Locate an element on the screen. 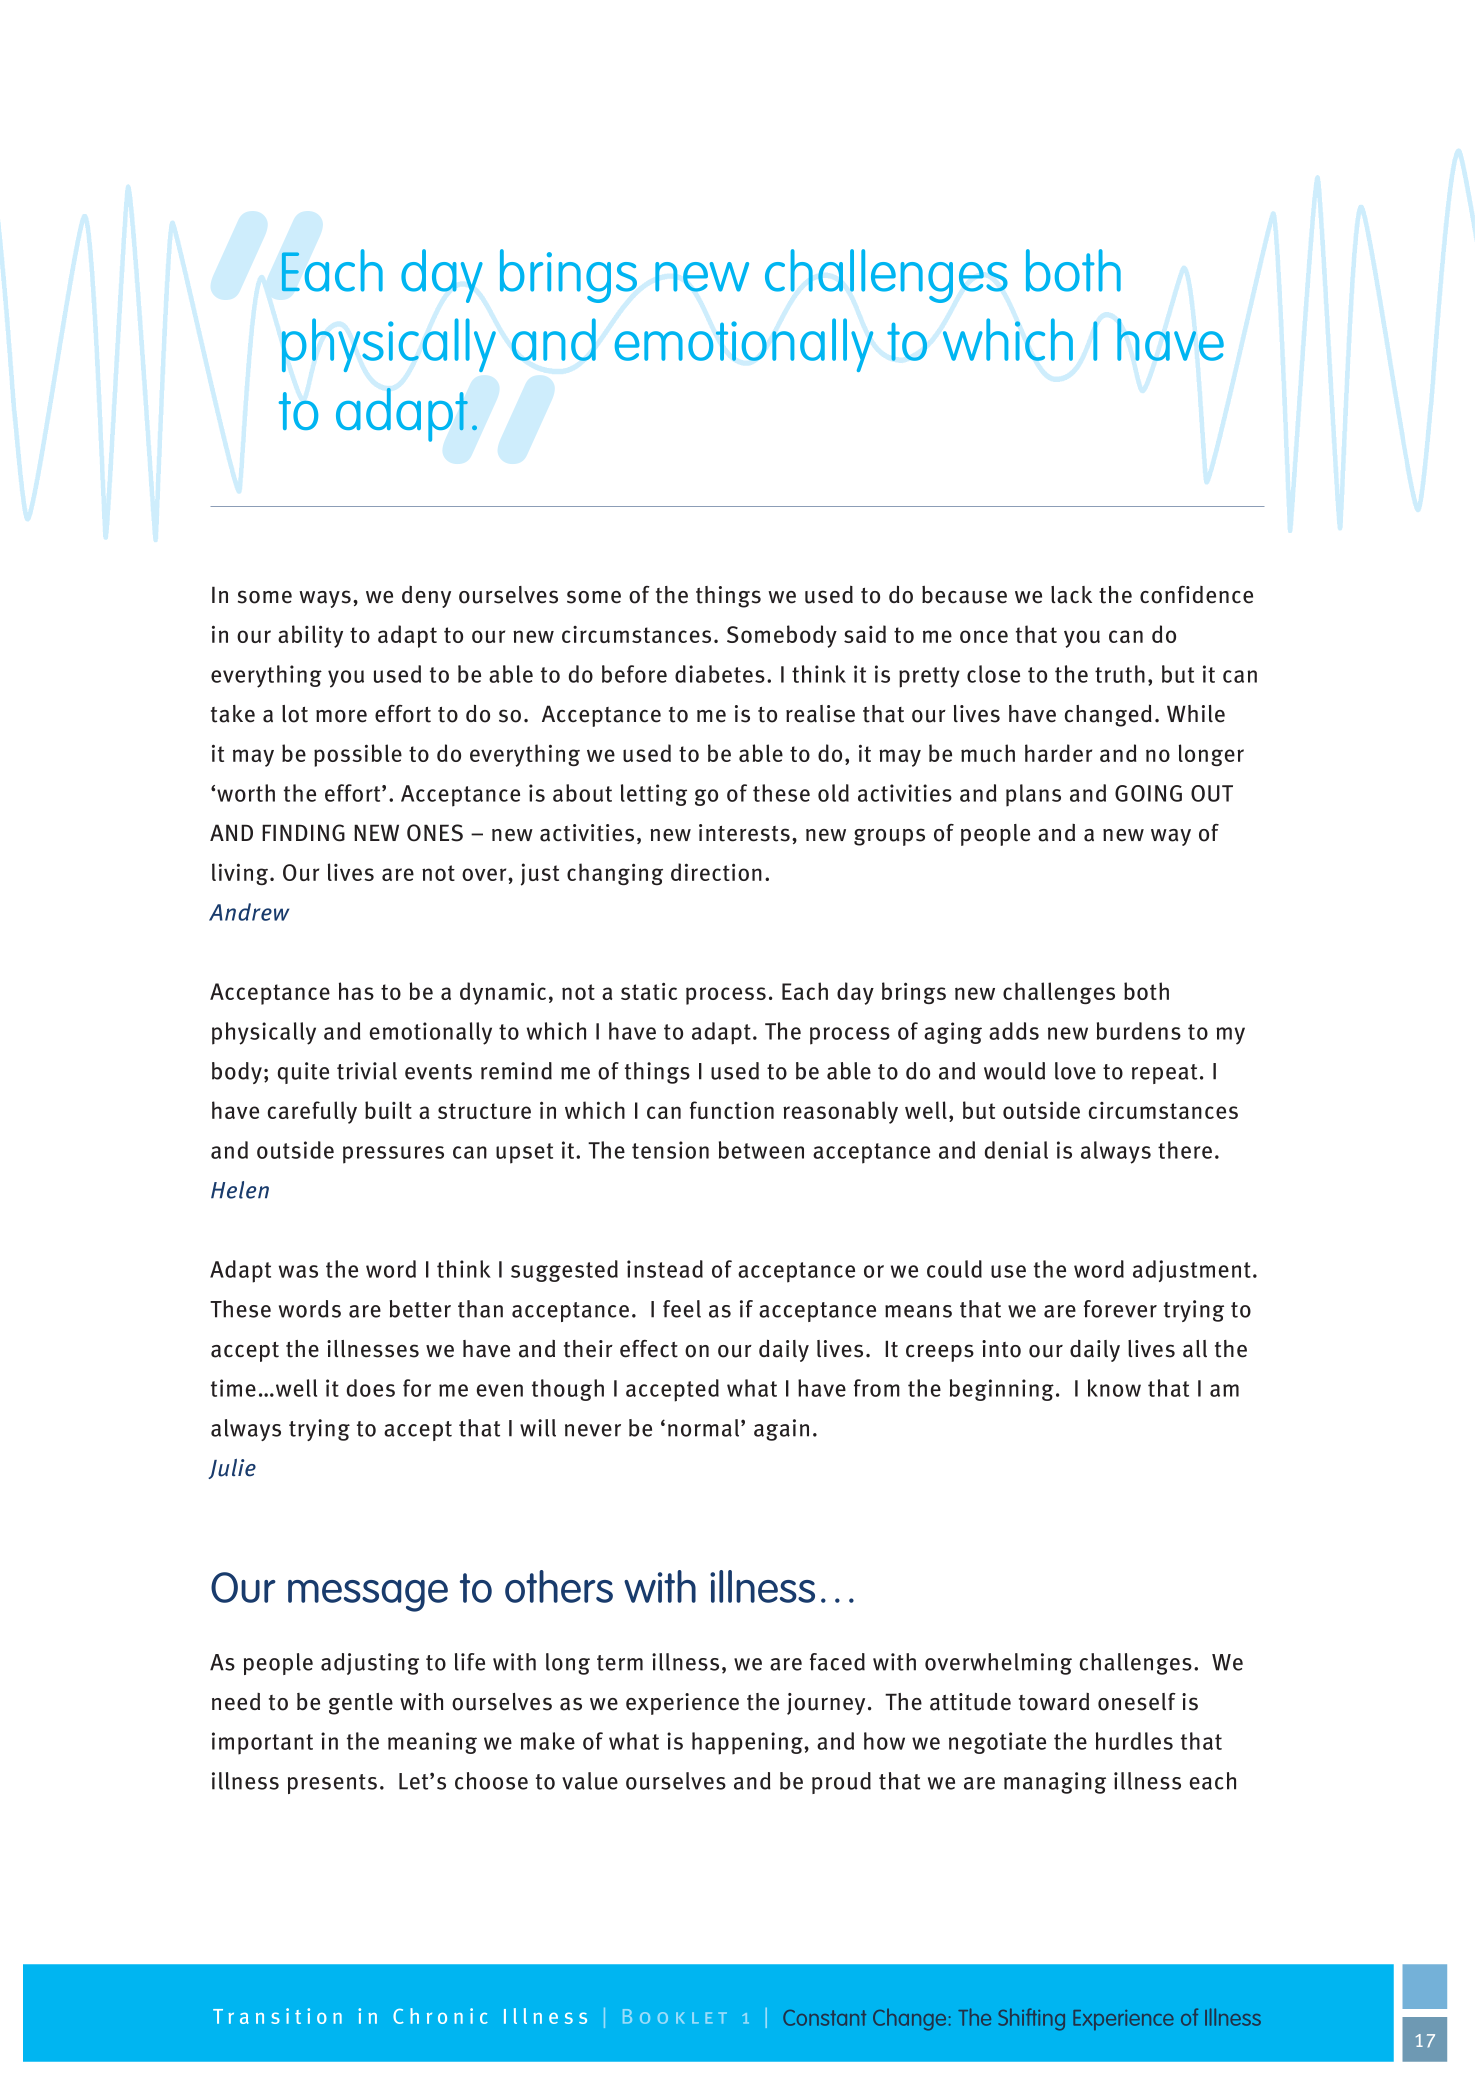 This screenshot has width=1475, height=2088. was is located at coordinates (298, 1271).
